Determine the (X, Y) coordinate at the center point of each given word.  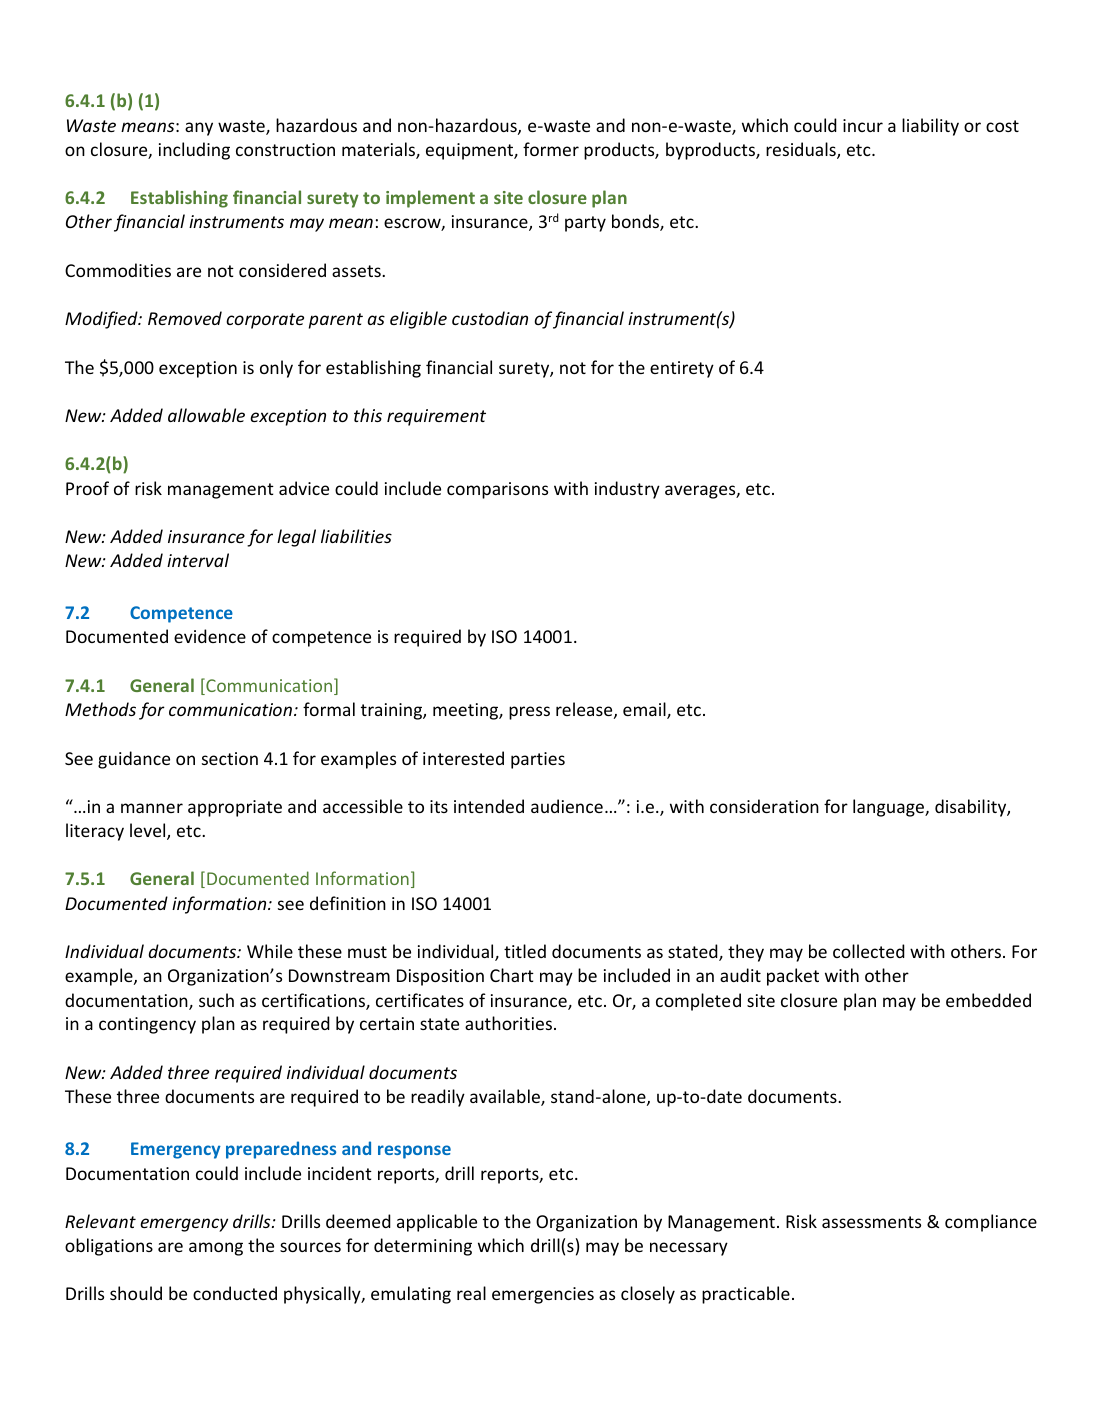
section (230, 758)
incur (863, 125)
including (194, 151)
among (216, 1249)
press (529, 713)
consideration (764, 806)
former (551, 149)
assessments (871, 1222)
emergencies (543, 1295)
